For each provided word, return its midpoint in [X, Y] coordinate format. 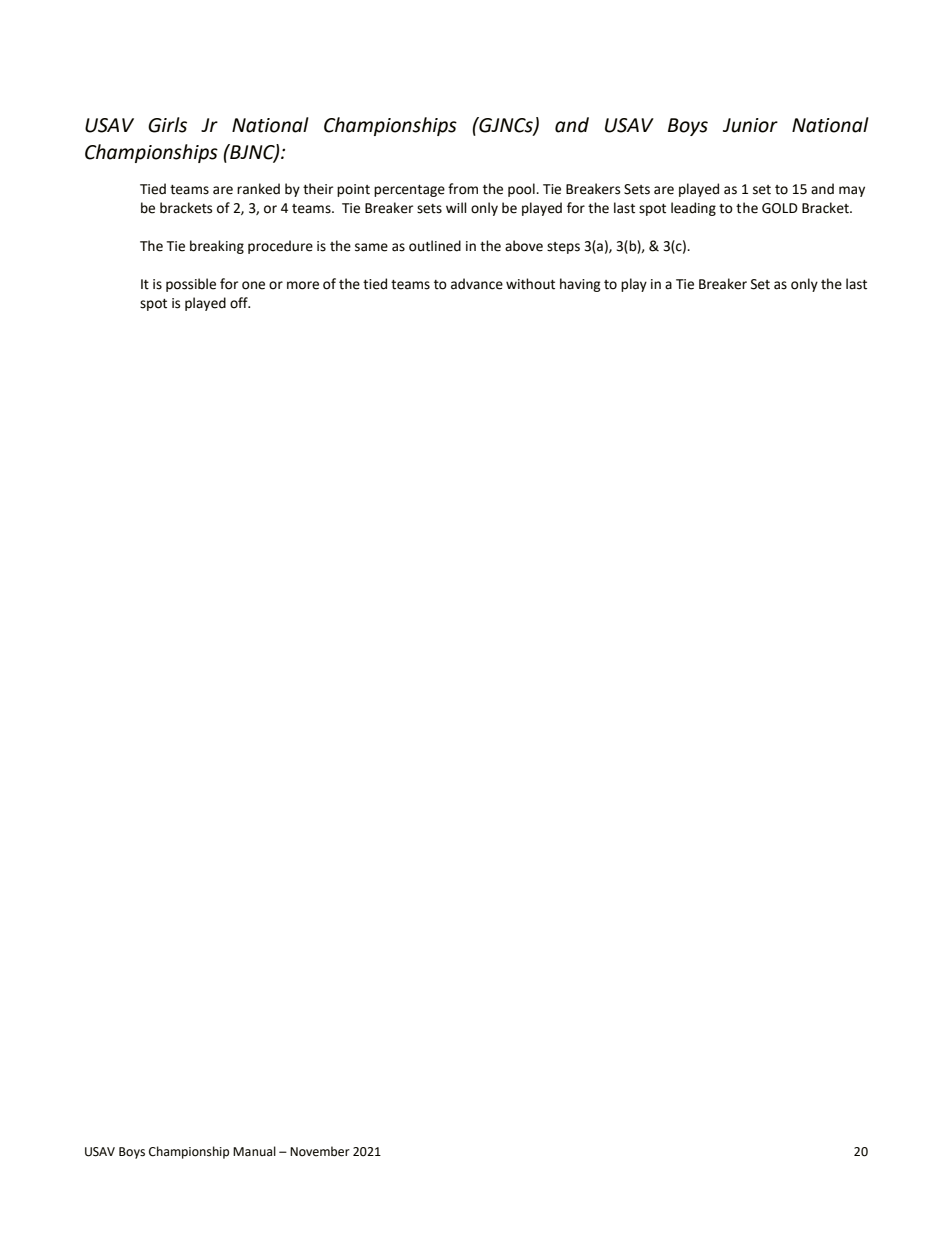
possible [191, 285]
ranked [258, 189]
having [580, 285]
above [524, 246]
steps [563, 248]
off [240, 303]
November [320, 1151]
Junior [750, 125]
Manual [254, 1151]
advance [477, 284]
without [530, 284]
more [303, 285]
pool [522, 190]
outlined [435, 246]
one [253, 285]
